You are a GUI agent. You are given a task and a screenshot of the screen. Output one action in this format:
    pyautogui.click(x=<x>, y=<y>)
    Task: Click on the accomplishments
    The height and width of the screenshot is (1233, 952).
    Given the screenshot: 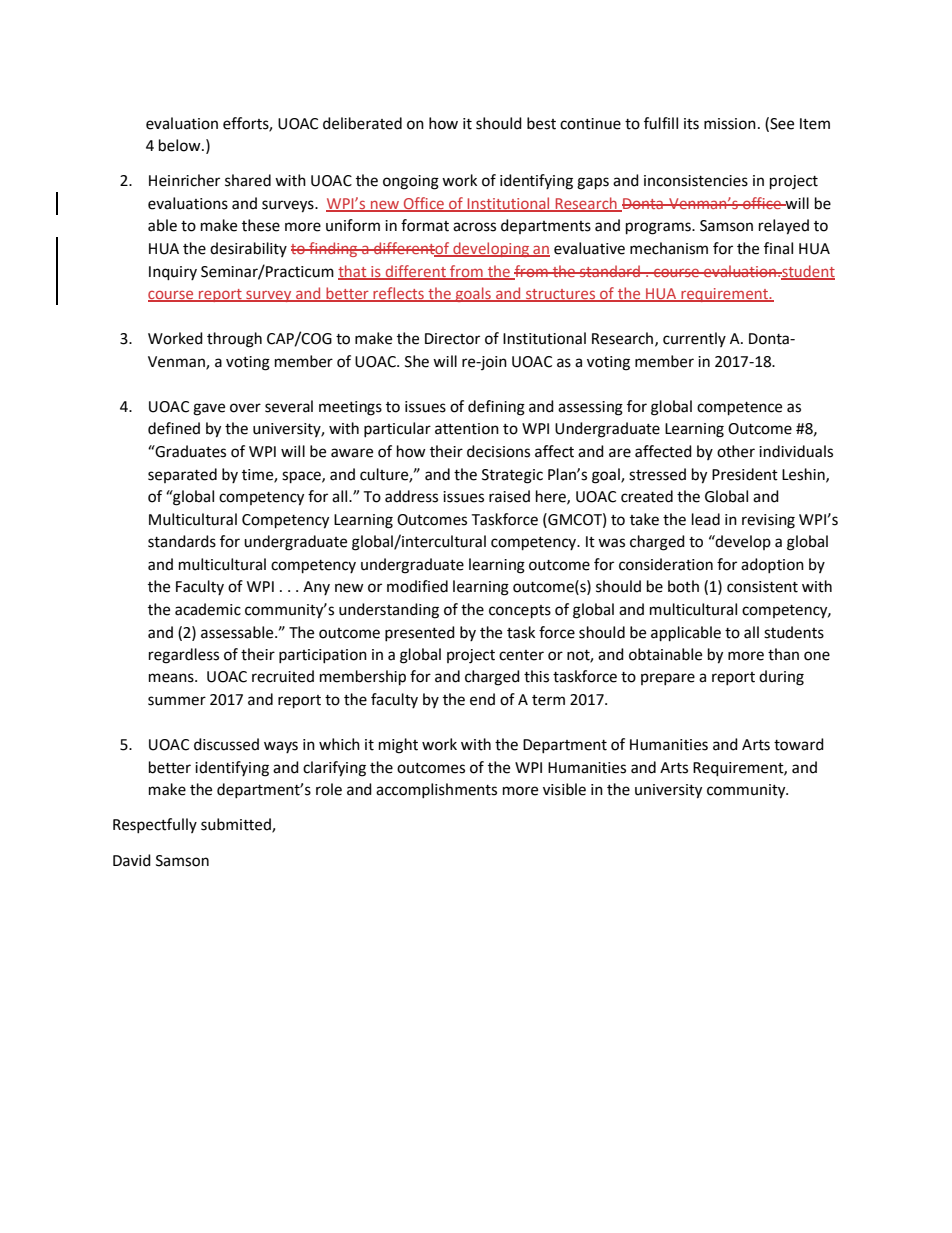 What is the action you would take?
    pyautogui.click(x=436, y=790)
